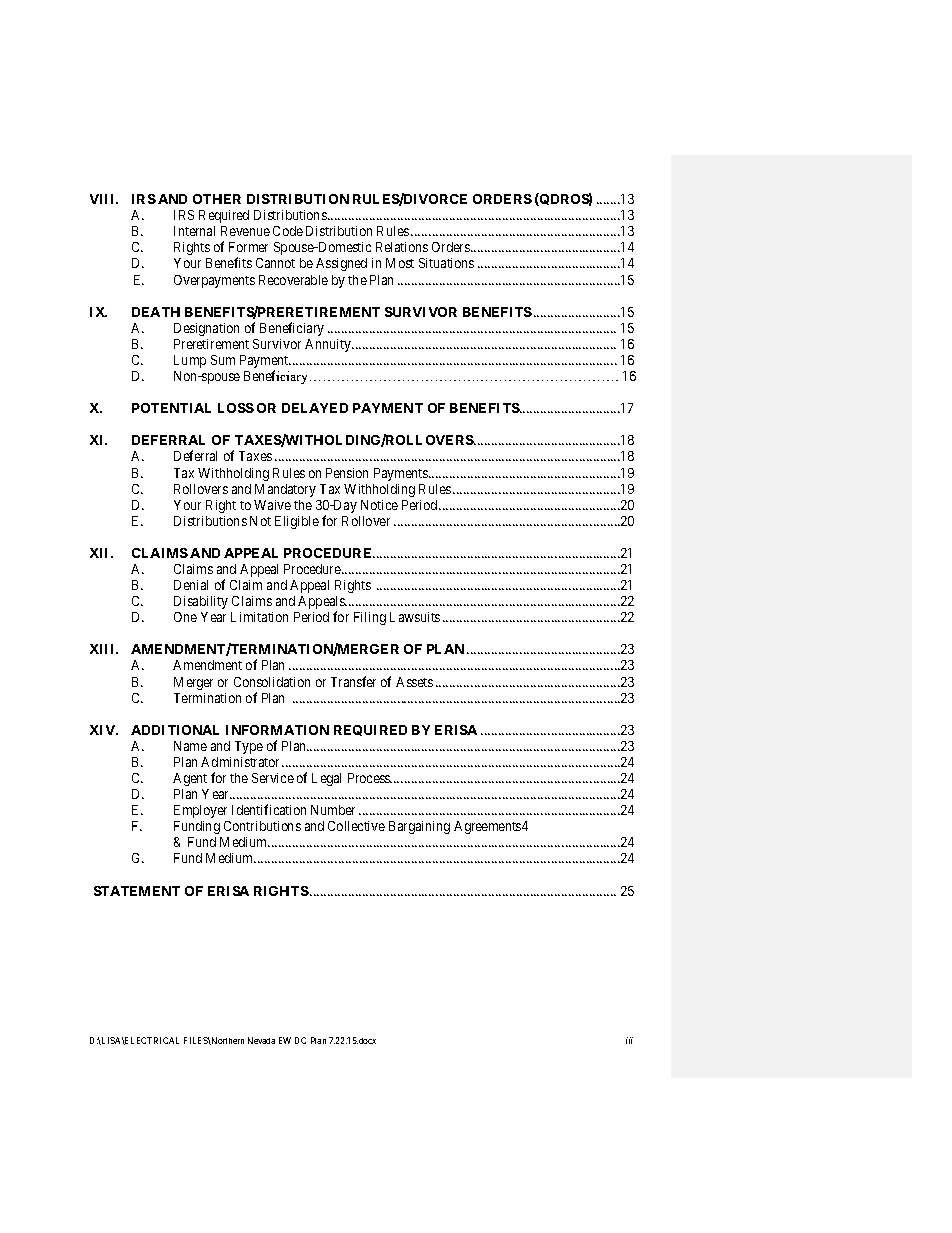 This image has width=952, height=1233. I want to click on STATEMENT, so click(137, 891).
